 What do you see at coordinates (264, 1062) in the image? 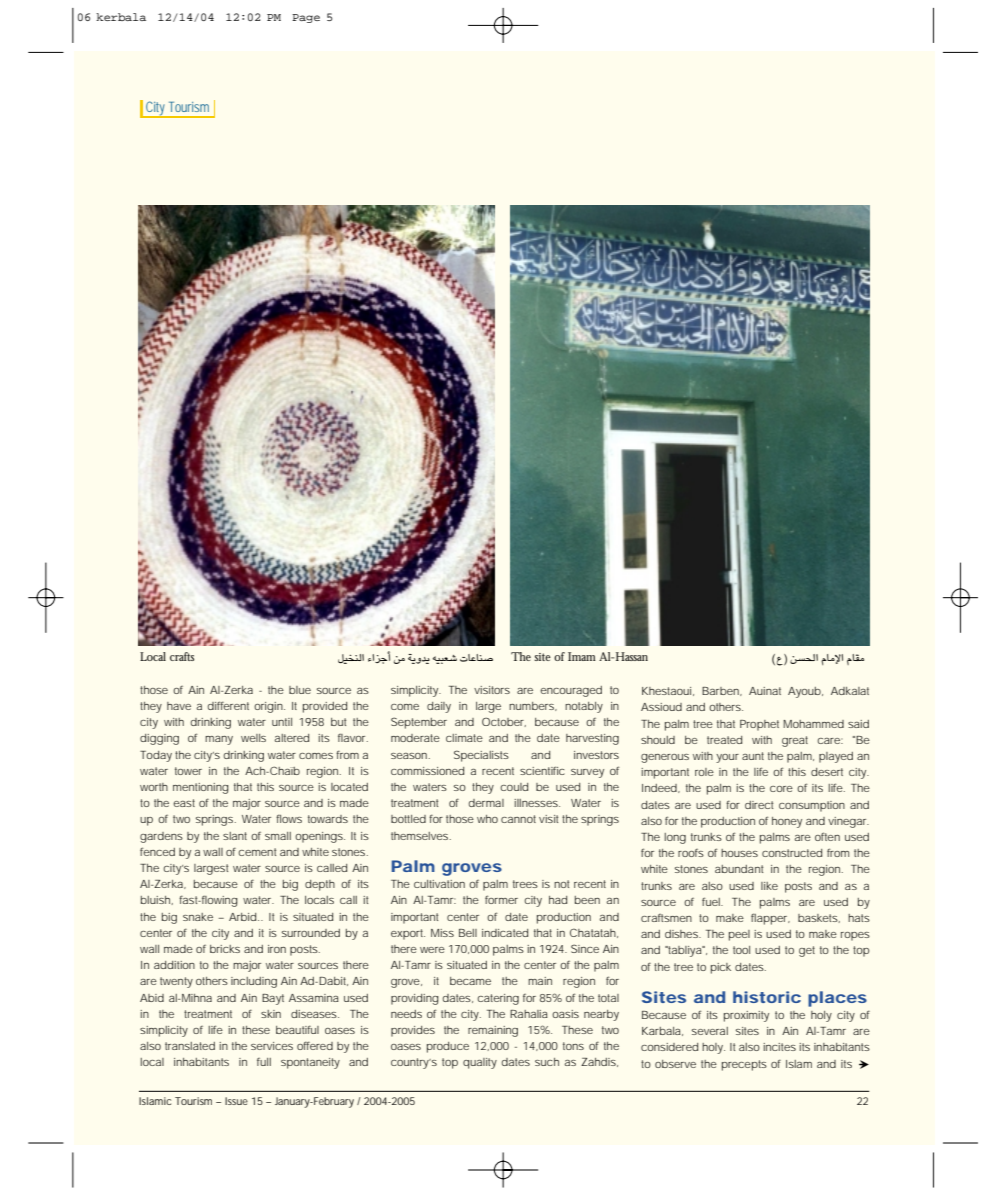
I see `full` at bounding box center [264, 1062].
